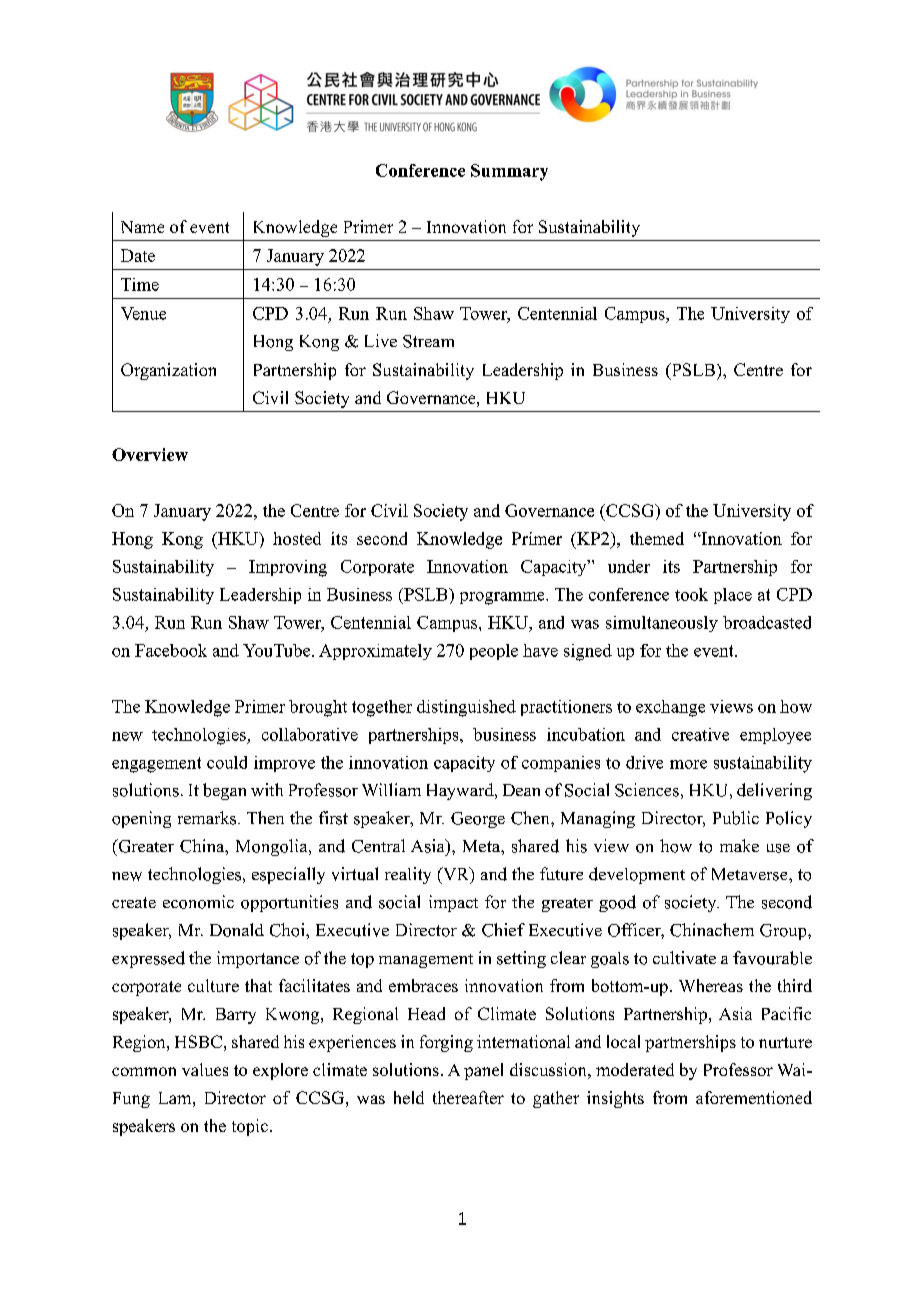 The width and height of the screenshot is (924, 1308). What do you see at coordinates (494, 652) in the screenshot?
I see `people` at bounding box center [494, 652].
